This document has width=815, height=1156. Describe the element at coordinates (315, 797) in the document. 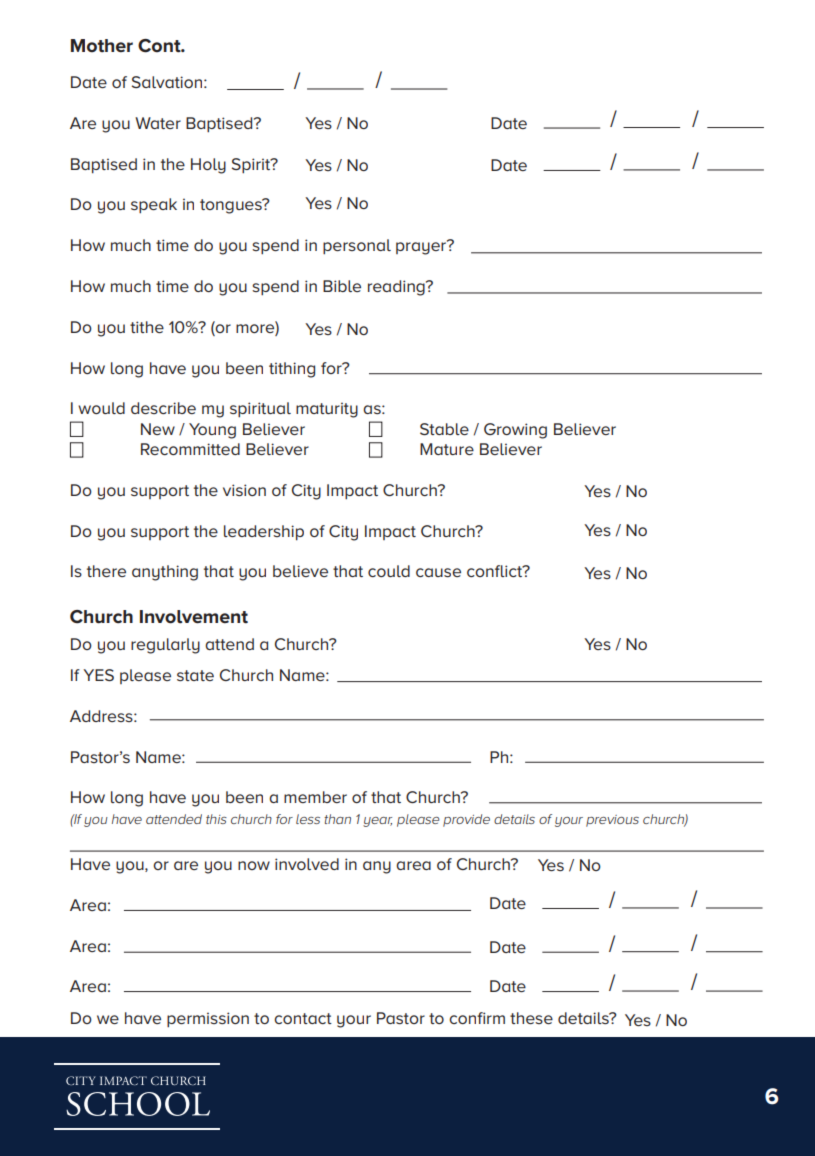

I see `member` at that location.
